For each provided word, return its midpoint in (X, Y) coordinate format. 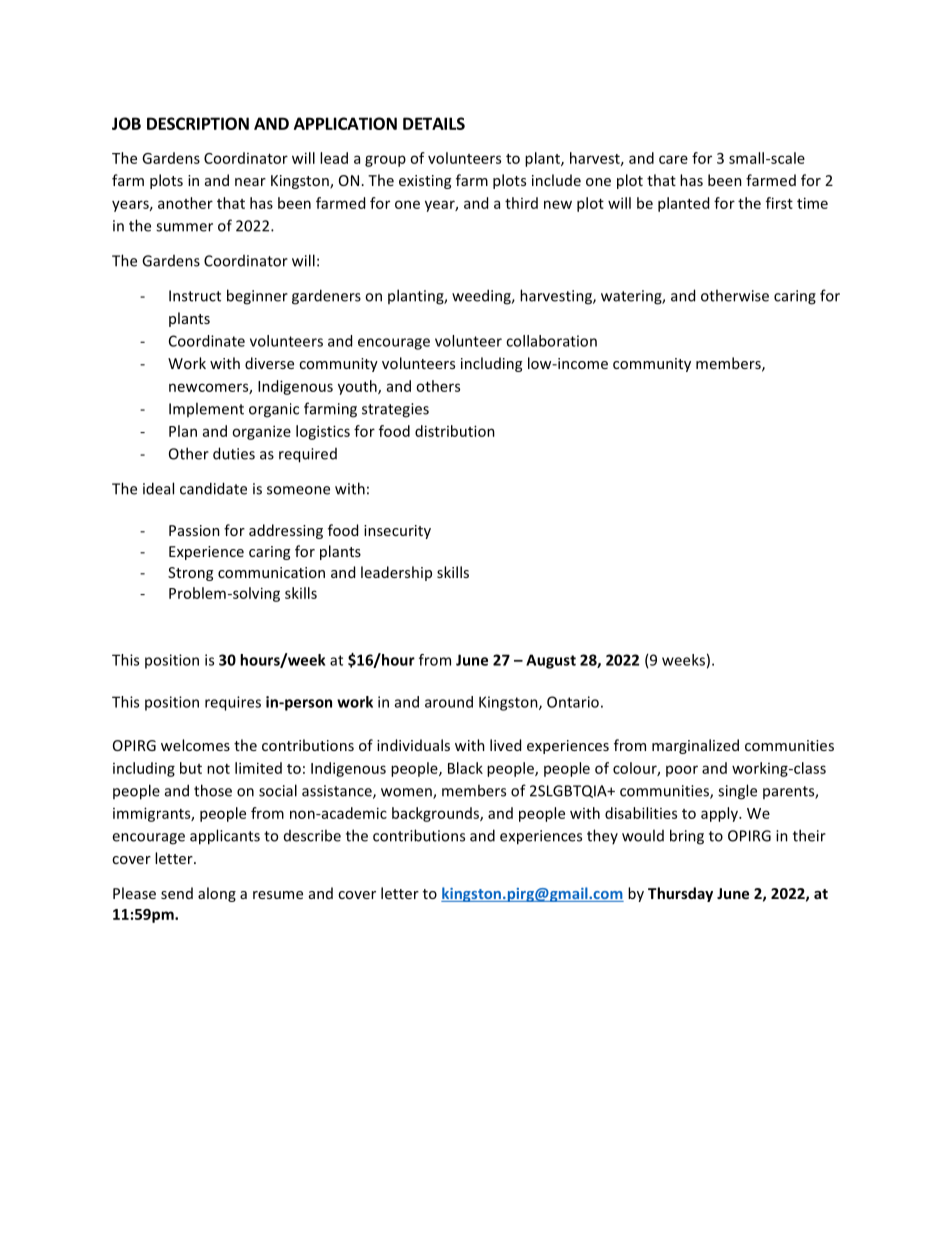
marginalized (695, 746)
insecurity (397, 532)
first (779, 203)
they (602, 836)
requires (233, 703)
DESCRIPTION (198, 123)
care (673, 159)
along (217, 894)
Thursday (680, 894)
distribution (455, 431)
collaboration (551, 341)
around (449, 702)
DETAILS (434, 123)
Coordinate (207, 341)
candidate (213, 488)
